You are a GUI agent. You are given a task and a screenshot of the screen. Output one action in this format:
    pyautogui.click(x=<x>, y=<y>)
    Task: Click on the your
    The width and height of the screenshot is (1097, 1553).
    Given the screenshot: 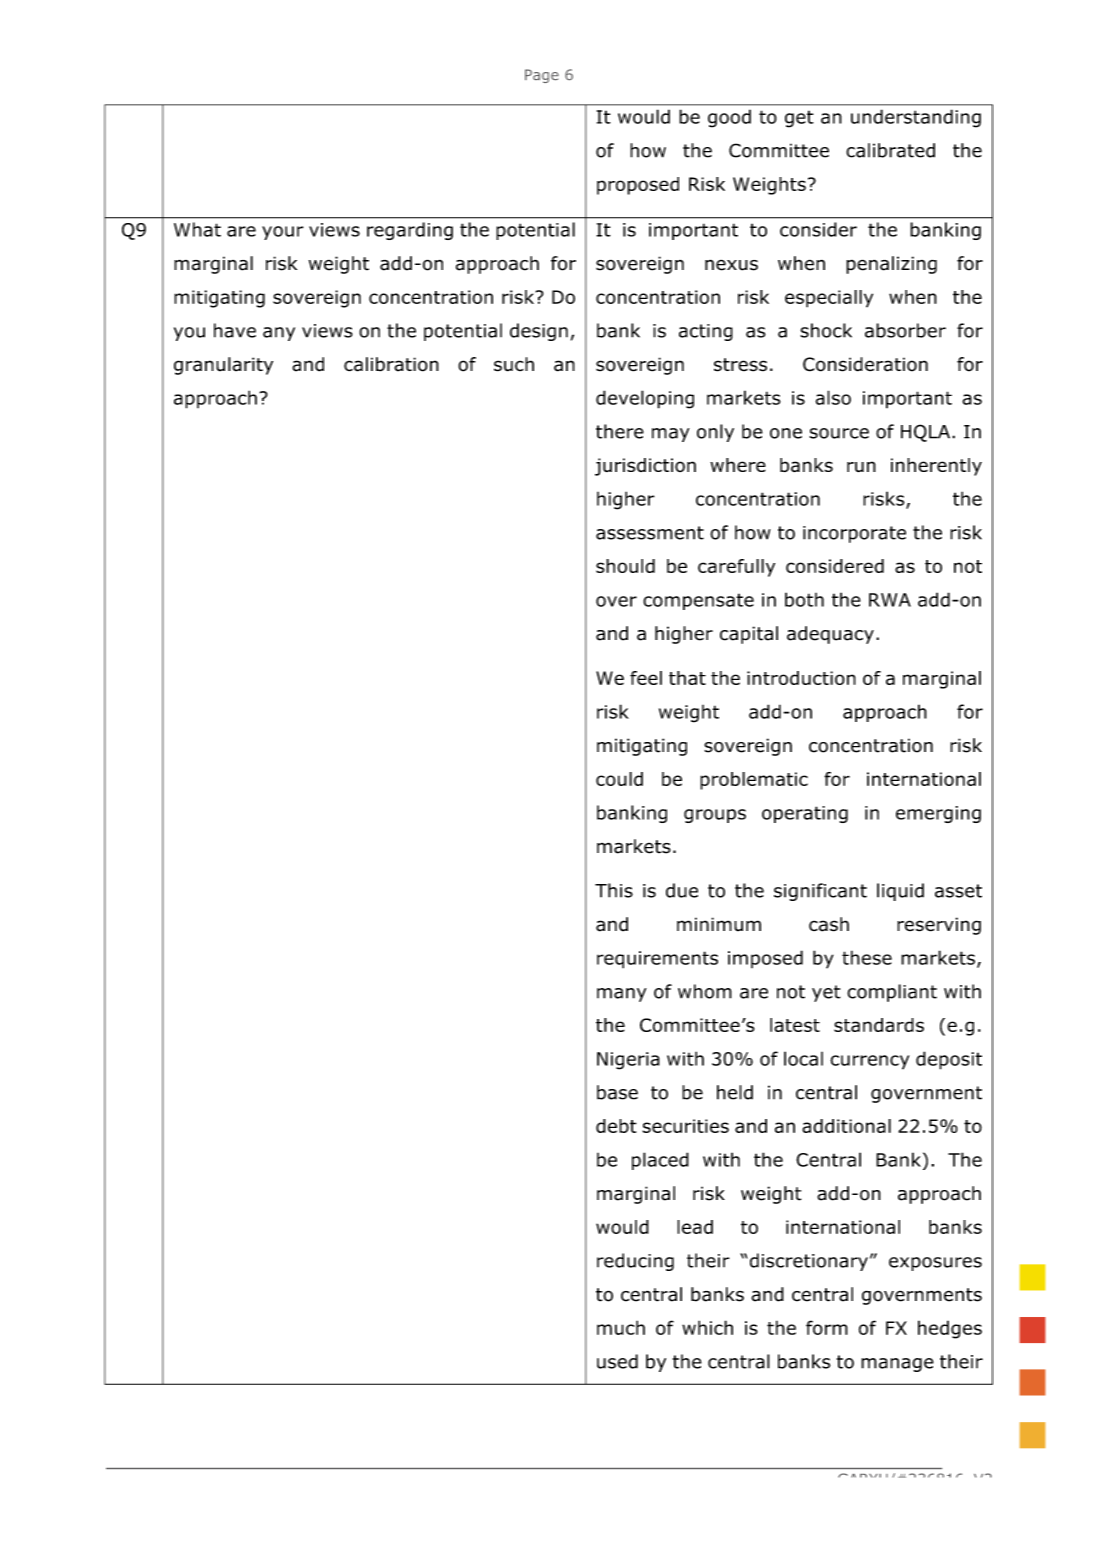 What is the action you would take?
    pyautogui.click(x=283, y=233)
